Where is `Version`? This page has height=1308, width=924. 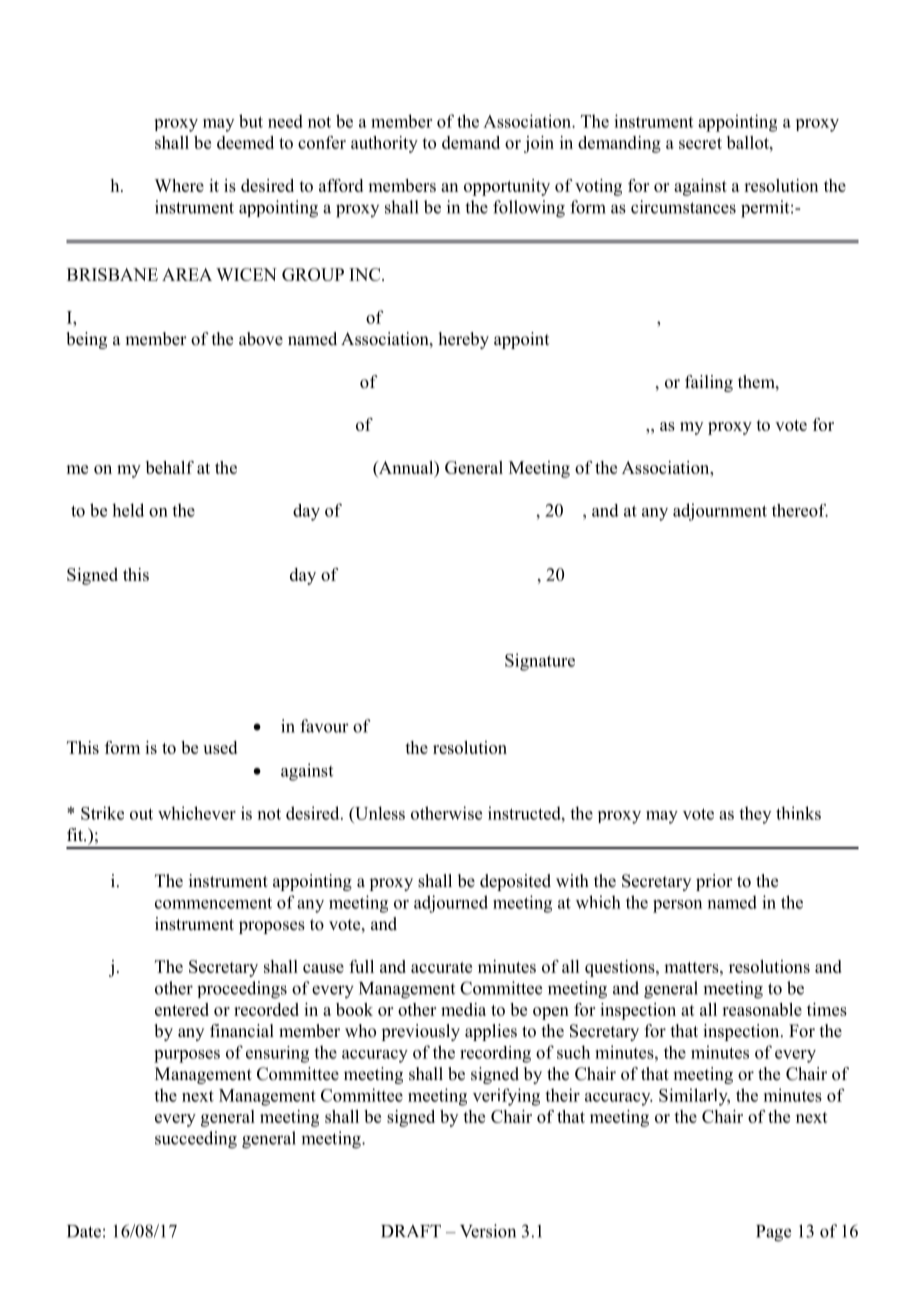
Version is located at coordinates (488, 1231).
